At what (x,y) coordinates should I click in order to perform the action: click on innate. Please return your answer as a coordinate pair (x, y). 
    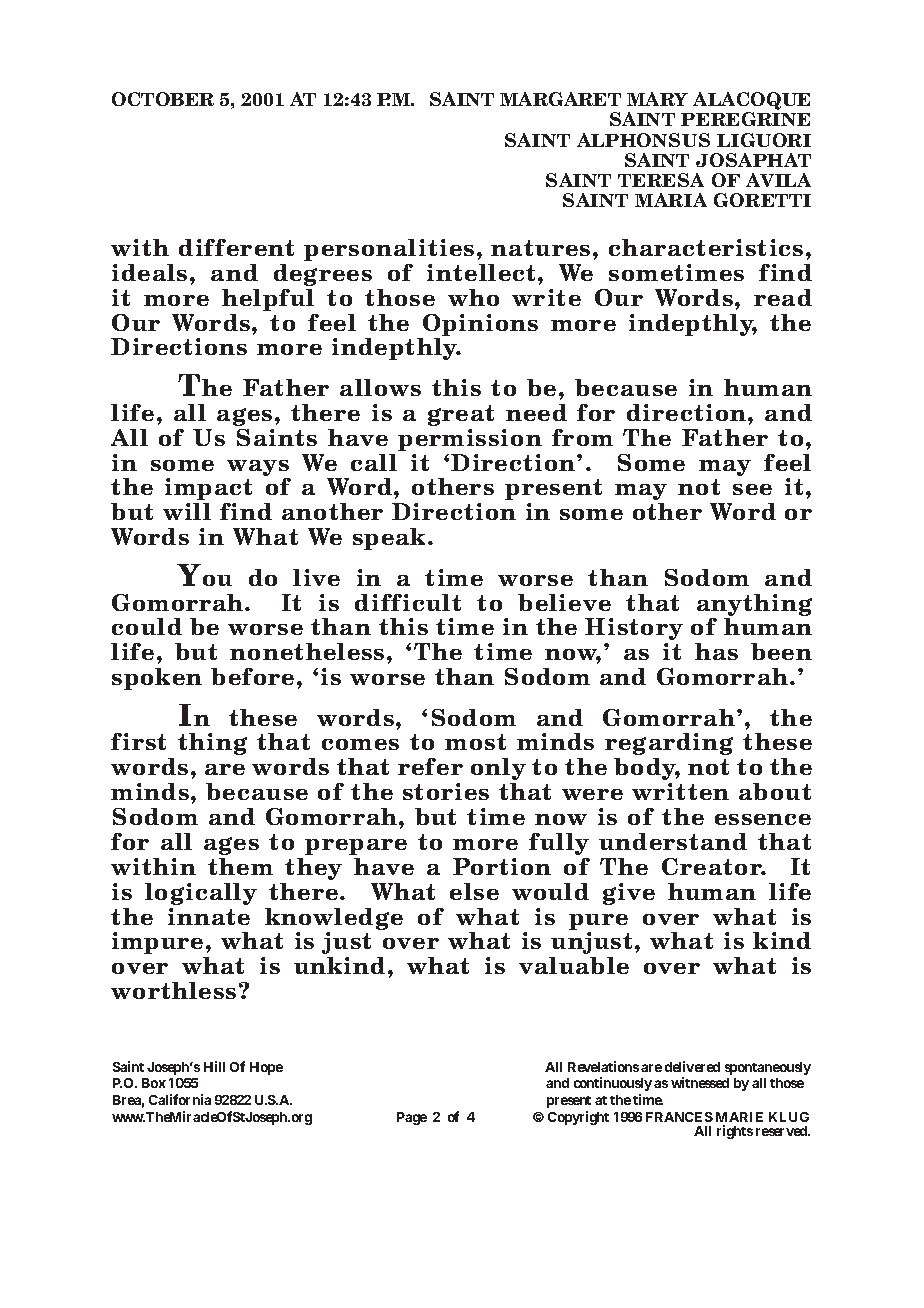
    Looking at the image, I should click on (209, 916).
